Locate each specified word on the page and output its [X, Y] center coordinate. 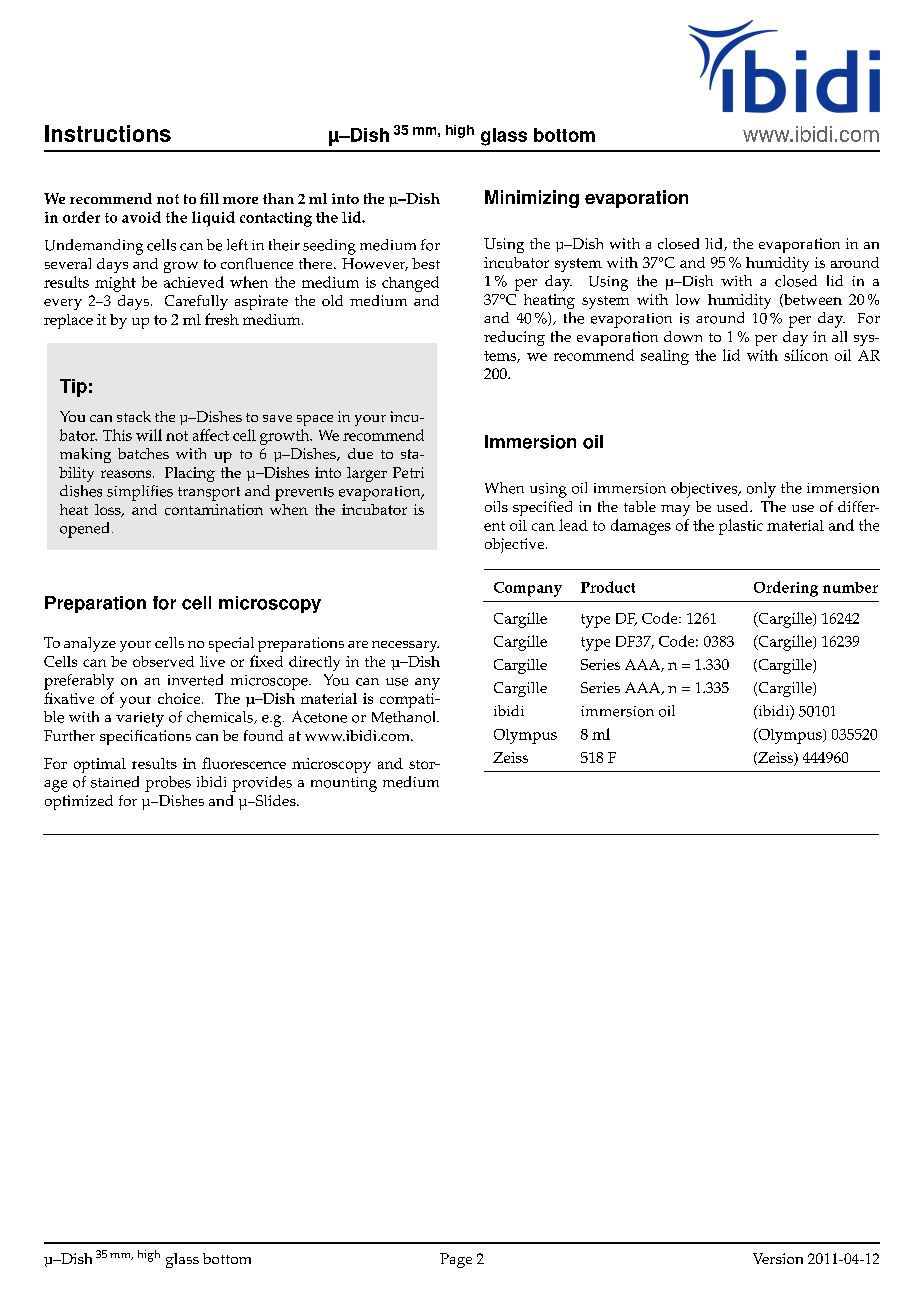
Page [456, 1260]
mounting [344, 784]
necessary [405, 646]
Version [778, 1258]
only [761, 490]
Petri [408, 472]
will [149, 435]
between [812, 300]
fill [209, 198]
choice [180, 698]
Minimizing [532, 199]
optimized [79, 802]
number [850, 587]
